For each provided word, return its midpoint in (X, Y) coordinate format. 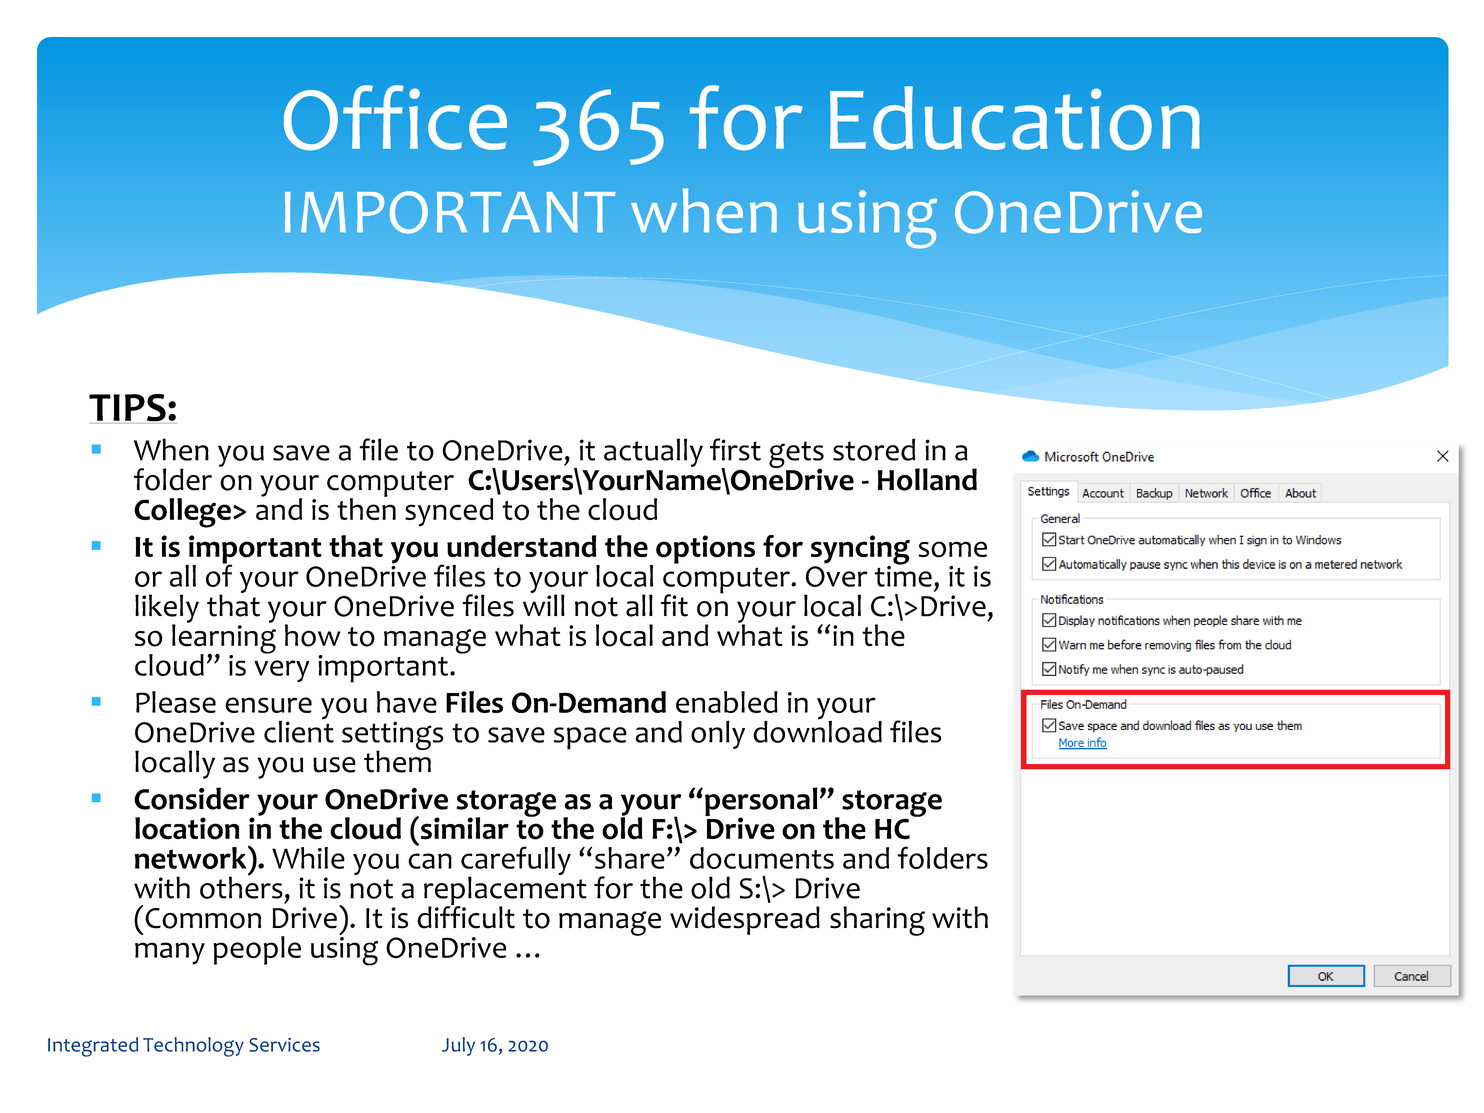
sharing (877, 921)
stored (874, 449)
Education (1015, 118)
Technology (193, 1047)
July (458, 1046)
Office (395, 118)
